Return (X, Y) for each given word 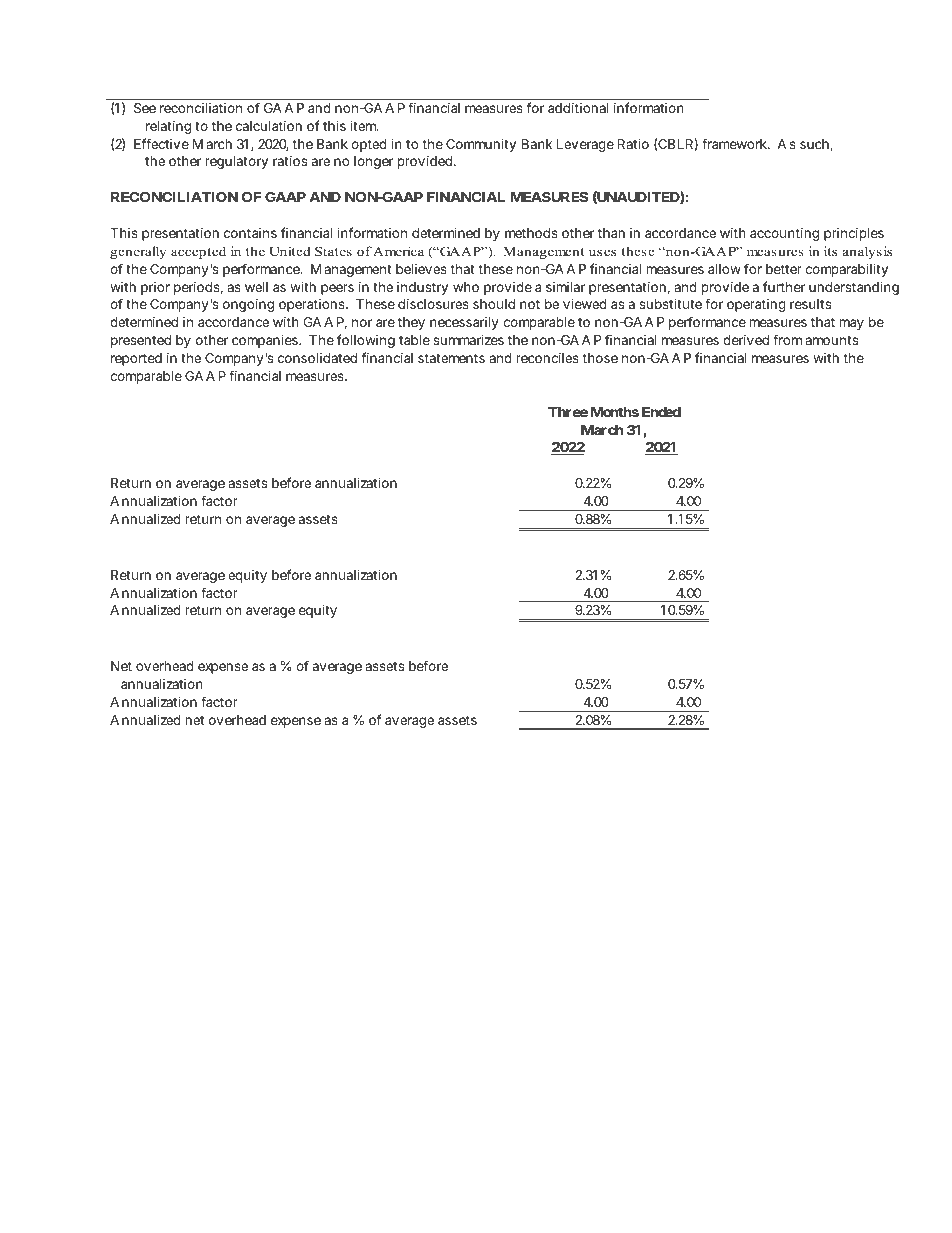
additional (578, 108)
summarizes (468, 340)
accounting (784, 234)
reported (136, 359)
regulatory (236, 162)
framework (736, 143)
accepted (198, 252)
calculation (269, 126)
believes (421, 269)
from (787, 339)
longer (373, 162)
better (784, 269)
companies (265, 341)
